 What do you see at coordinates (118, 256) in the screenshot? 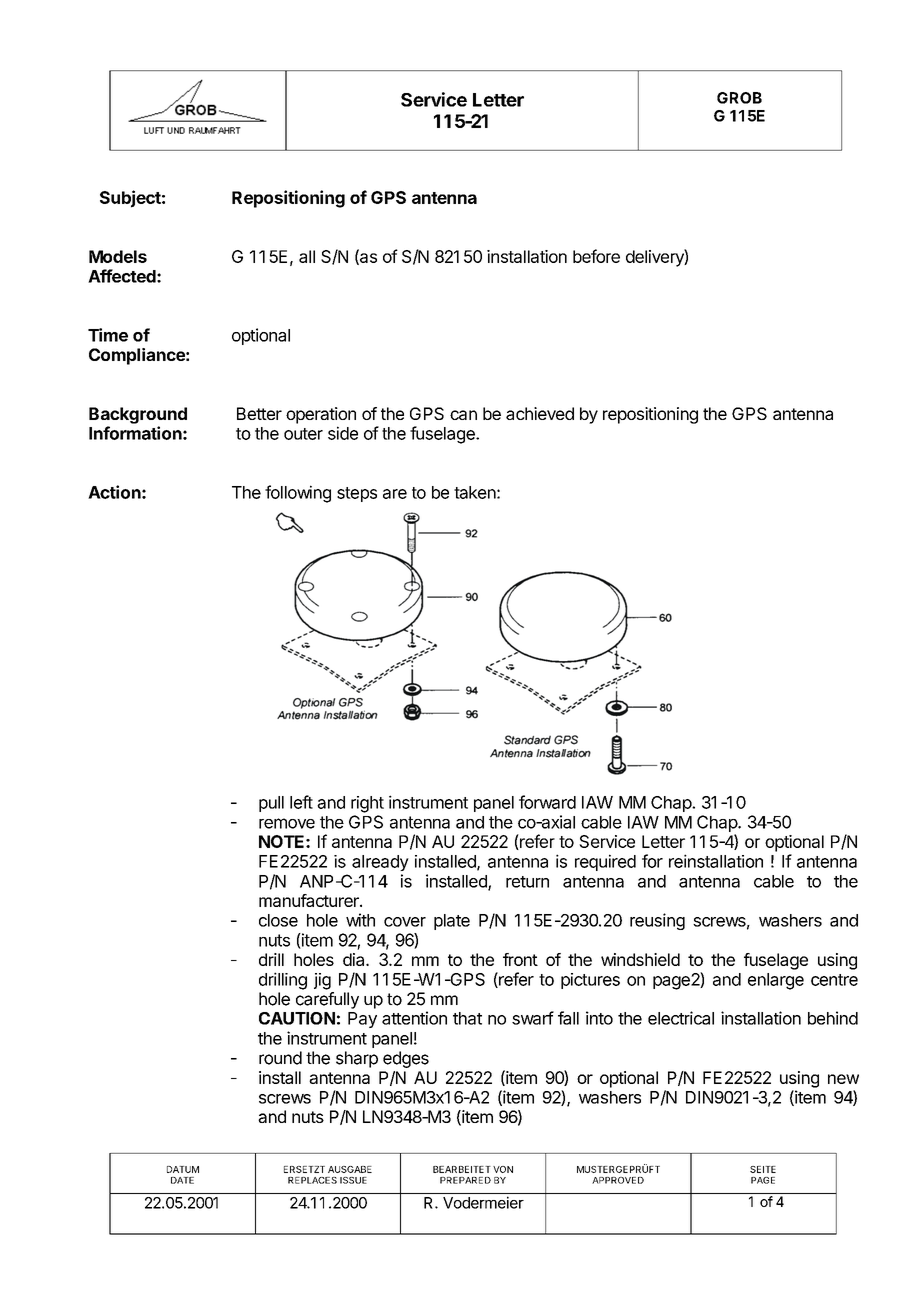
I see `Models` at bounding box center [118, 256].
